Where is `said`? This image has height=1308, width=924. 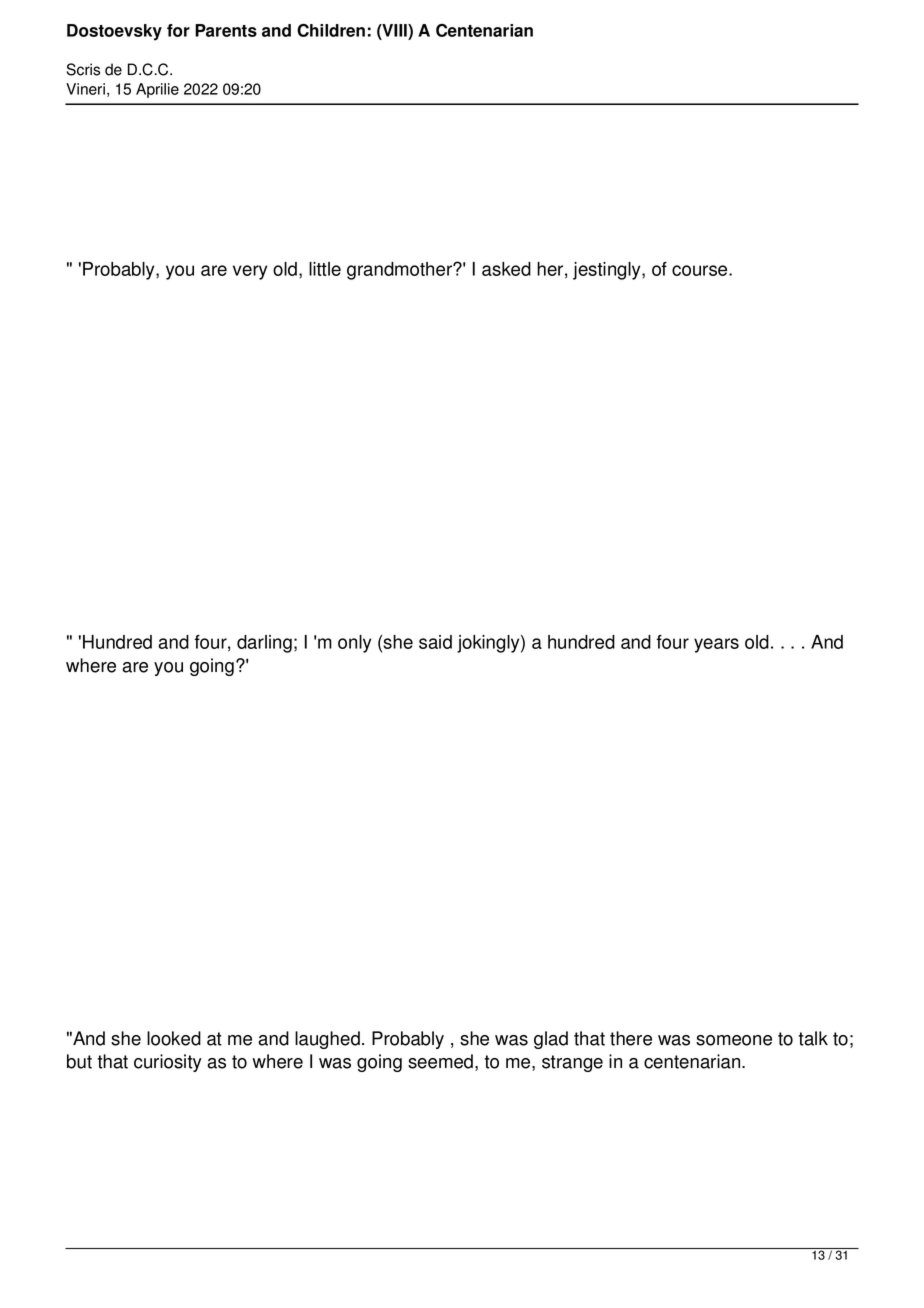 said is located at coordinates (435, 642).
